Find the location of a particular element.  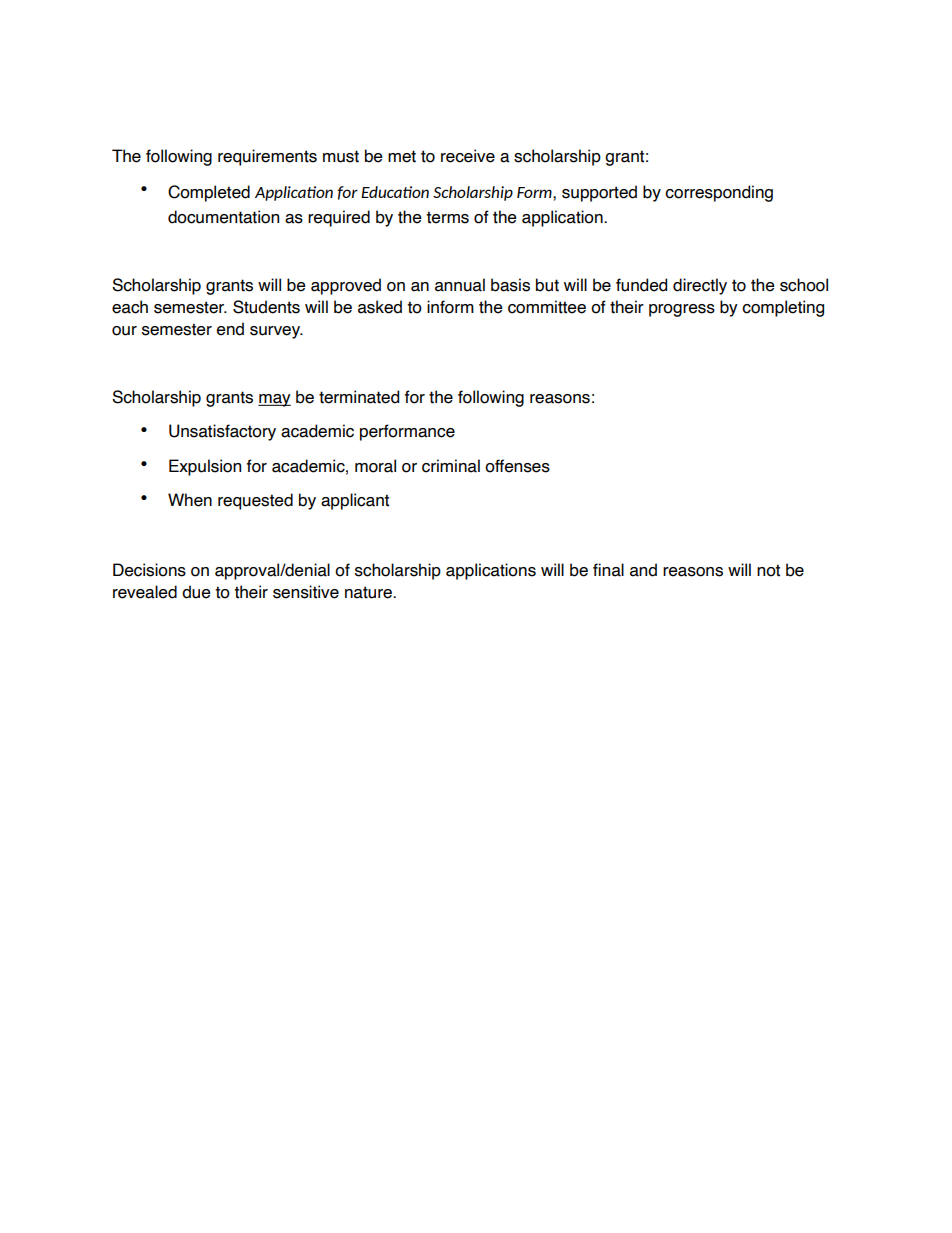

Expulsion is located at coordinates (205, 467).
